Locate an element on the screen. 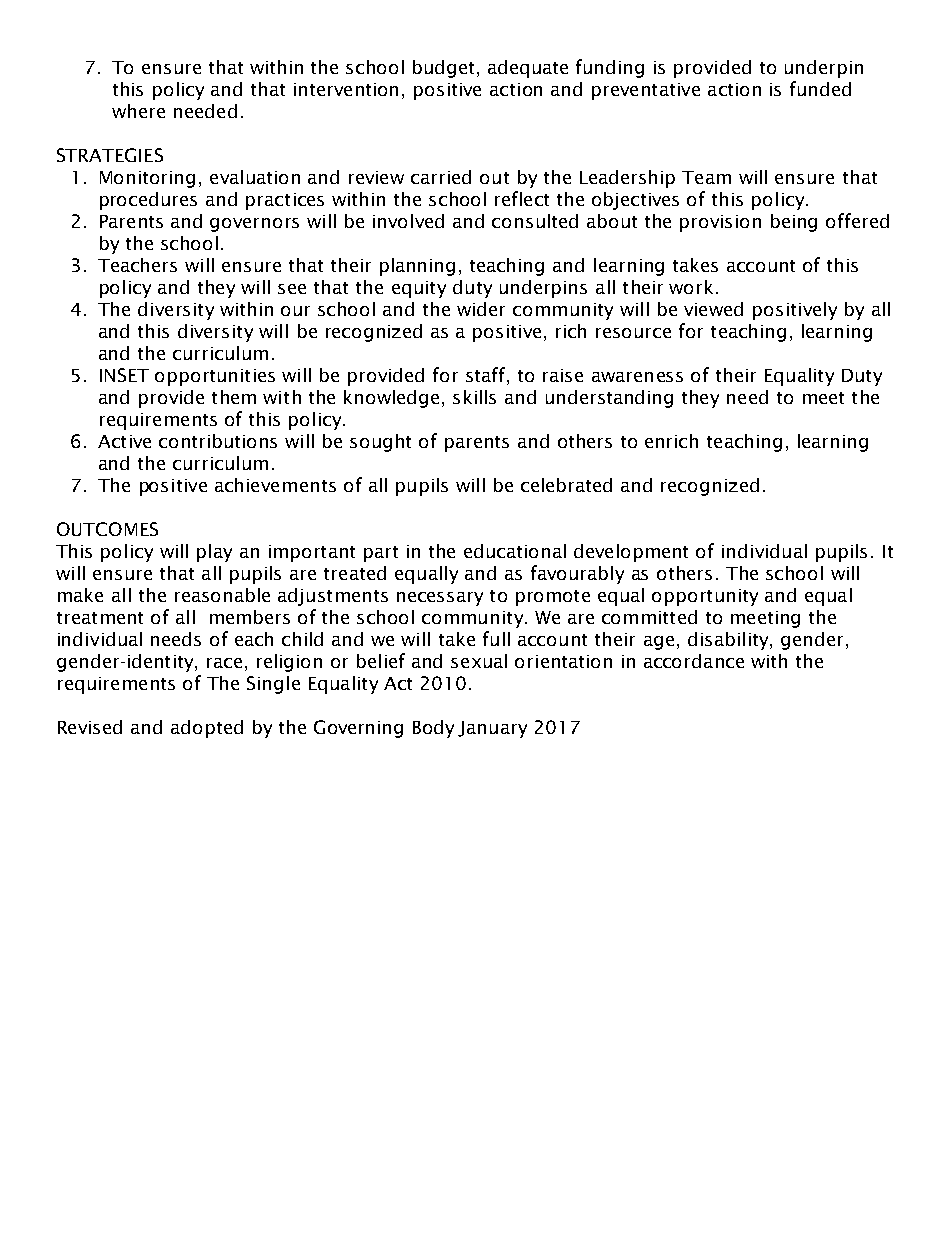 The height and width of the screenshot is (1233, 952). wider is located at coordinates (481, 309).
